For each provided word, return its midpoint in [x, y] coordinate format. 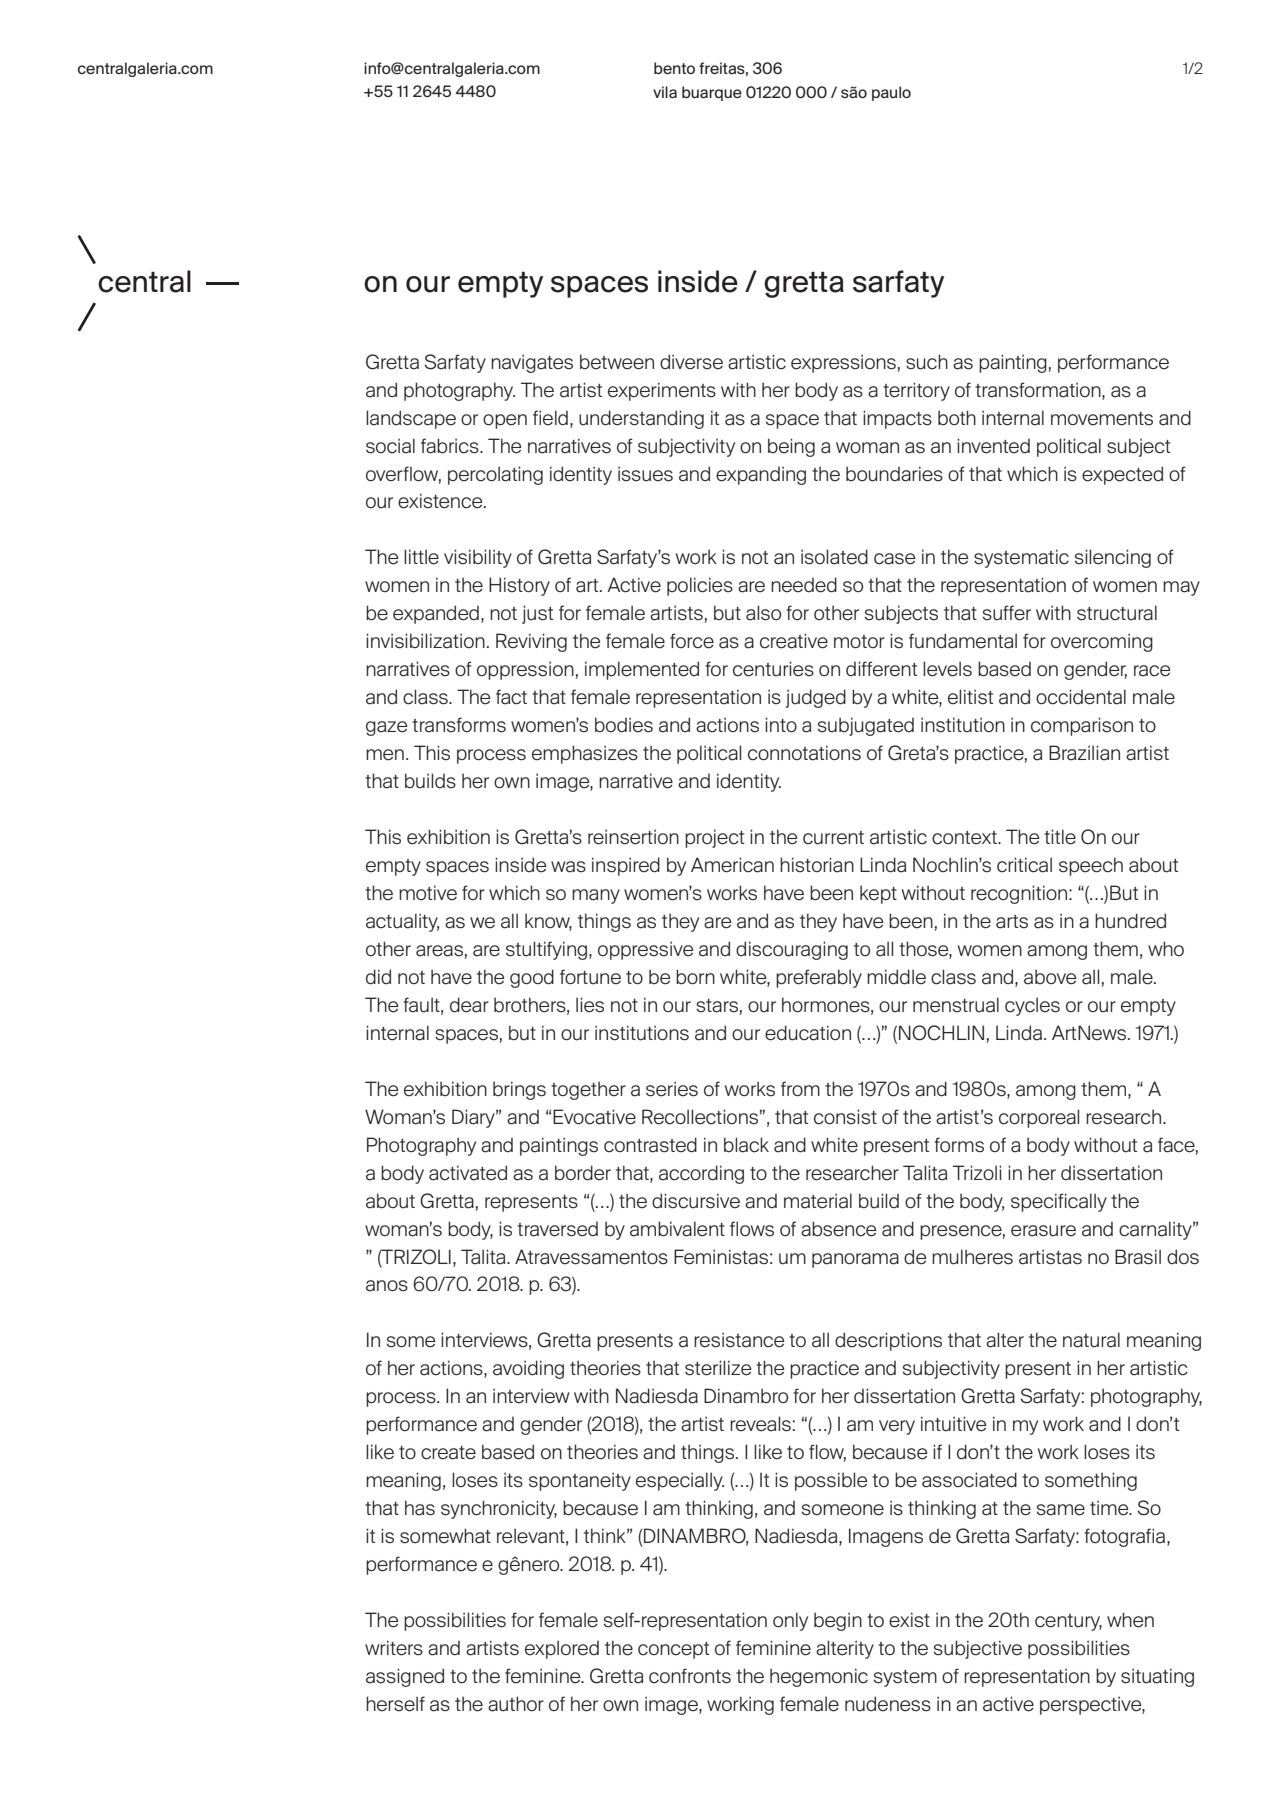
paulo [891, 93]
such [927, 362]
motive [428, 893]
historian [817, 865]
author [516, 1704]
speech [1091, 866]
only [790, 1621]
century [1068, 1622]
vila [665, 92]
